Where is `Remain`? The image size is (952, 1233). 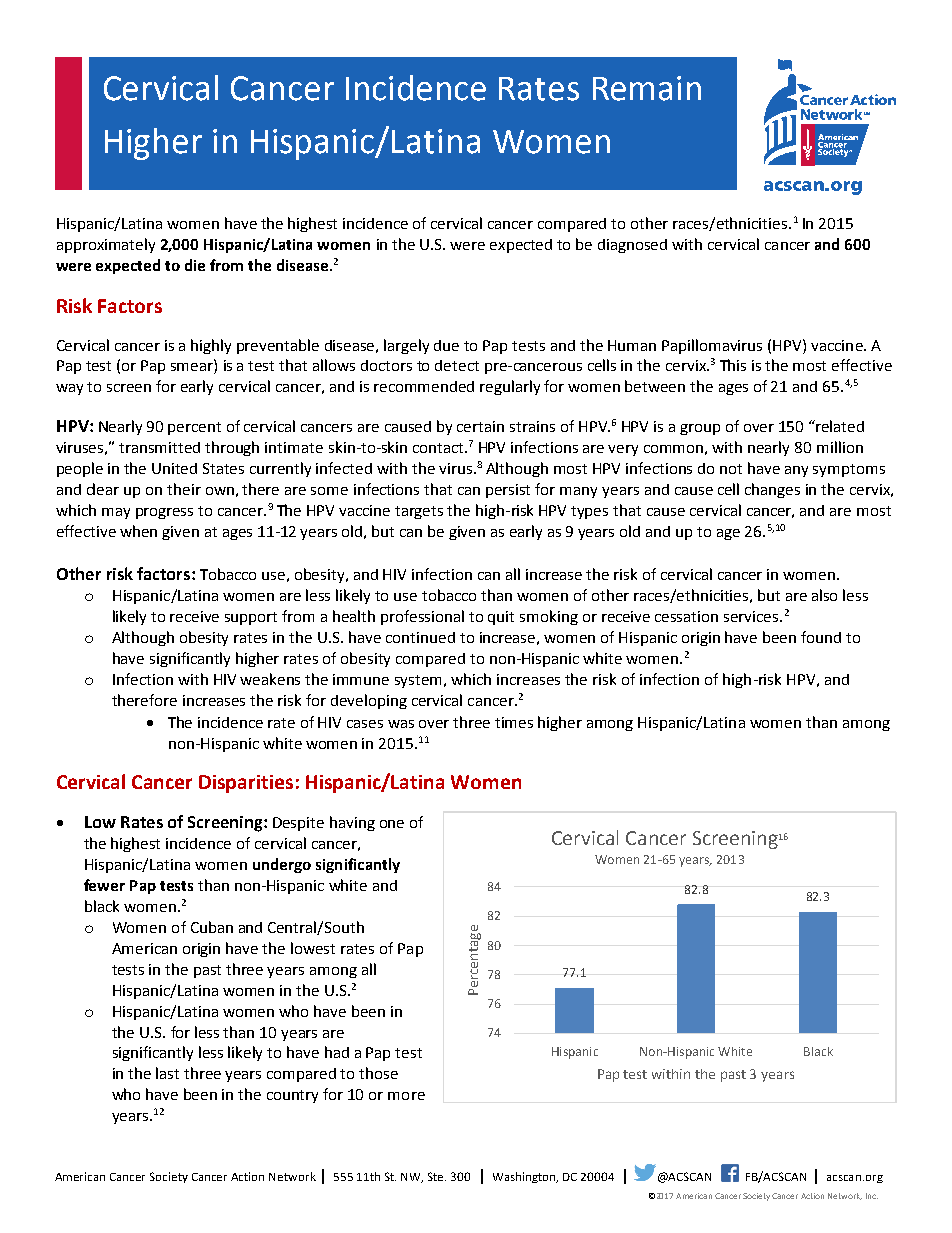
Remain is located at coordinates (647, 88).
